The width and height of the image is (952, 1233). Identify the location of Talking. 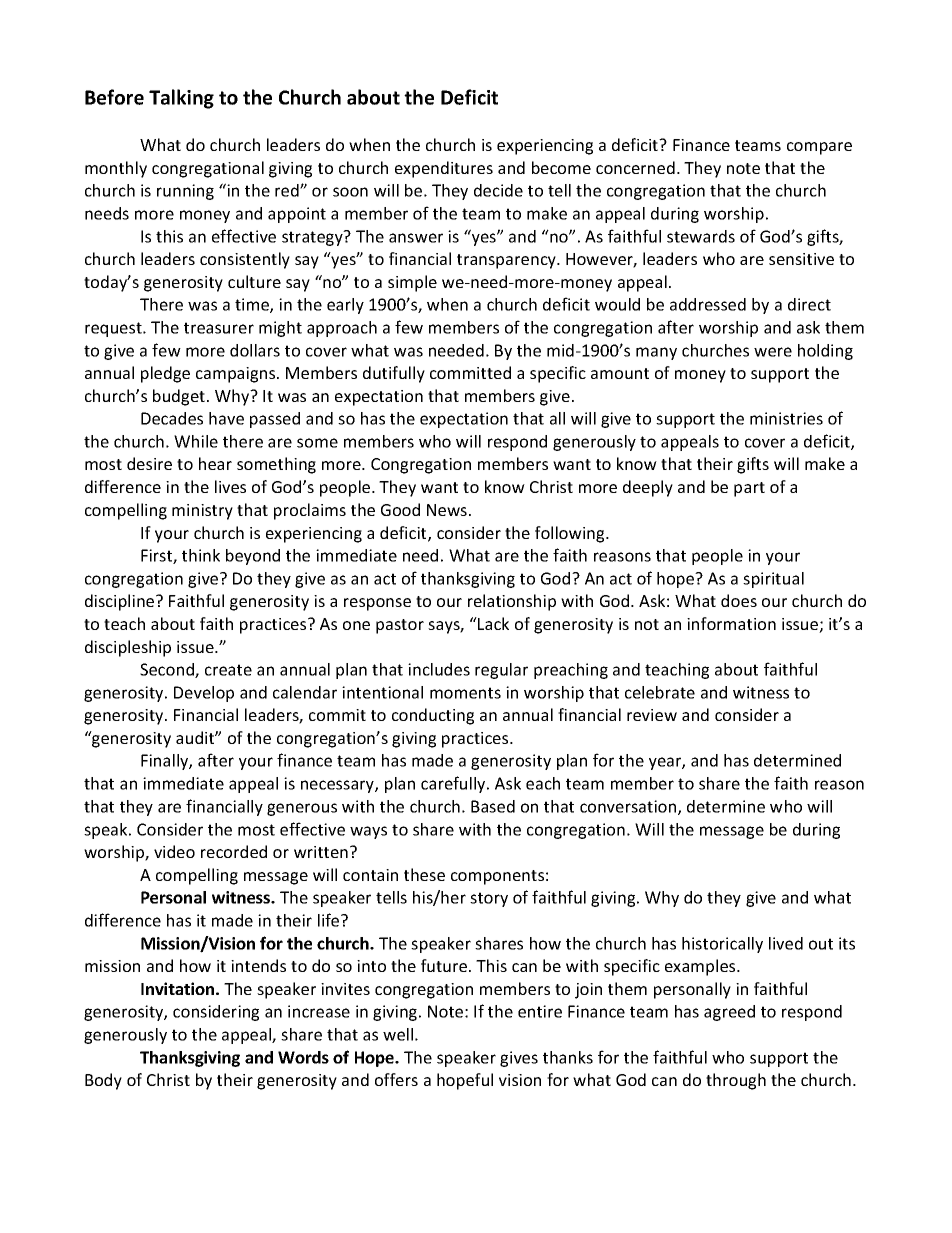
(181, 99).
